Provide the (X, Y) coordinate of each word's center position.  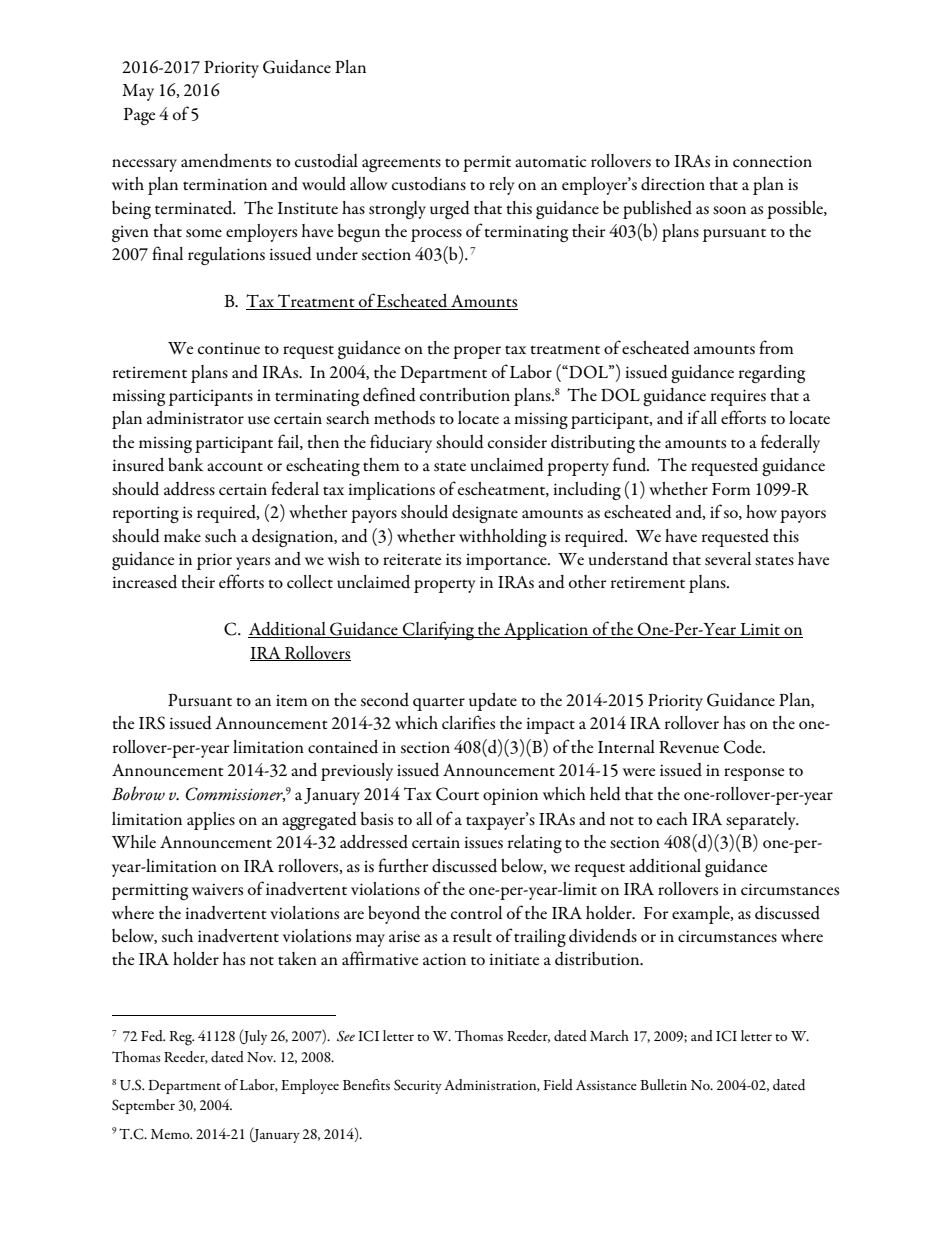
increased (144, 582)
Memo (171, 1134)
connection (772, 161)
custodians (429, 184)
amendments (226, 161)
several (728, 559)
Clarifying (438, 630)
